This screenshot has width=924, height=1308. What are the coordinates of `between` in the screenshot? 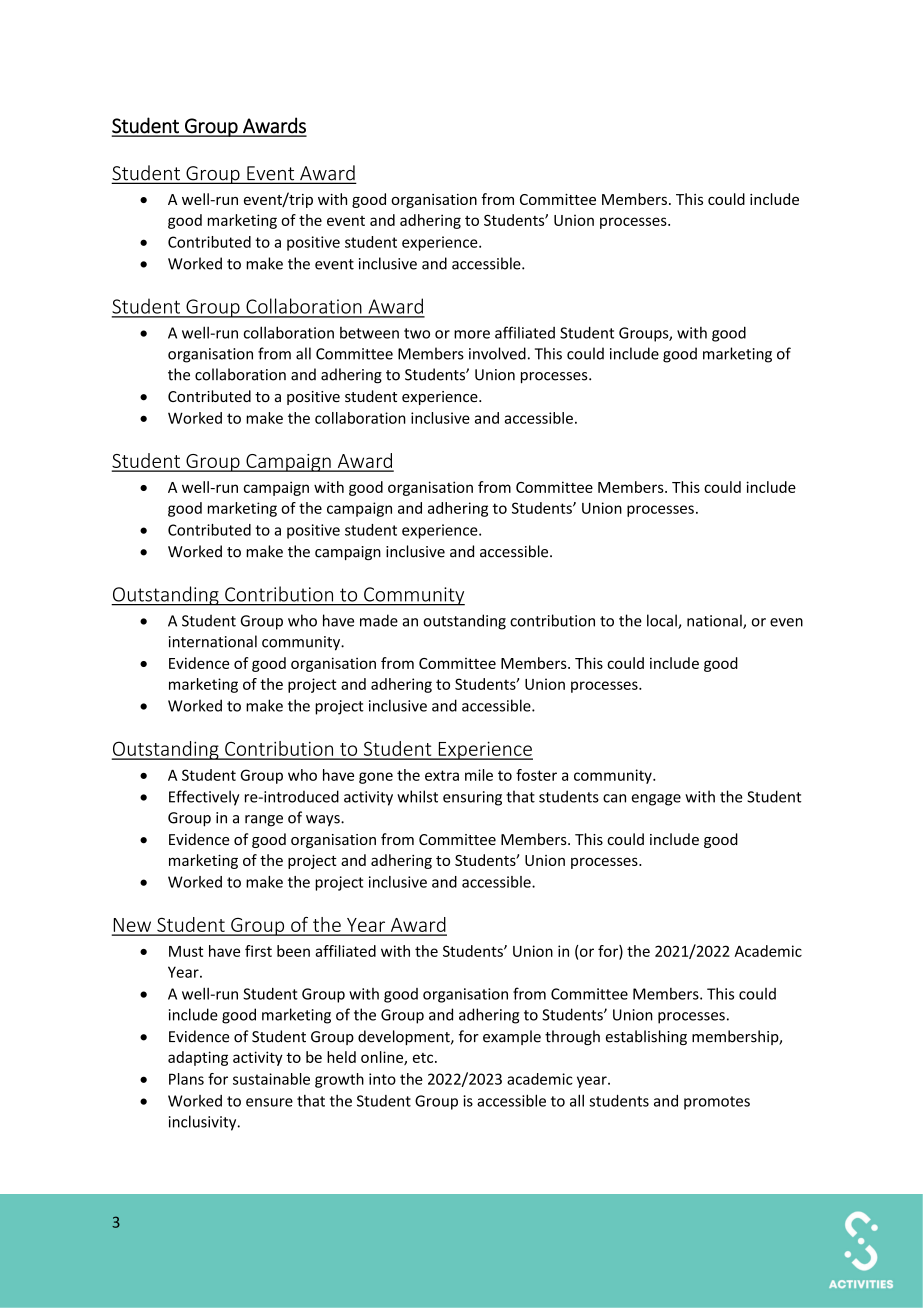 It's located at (369, 333).
